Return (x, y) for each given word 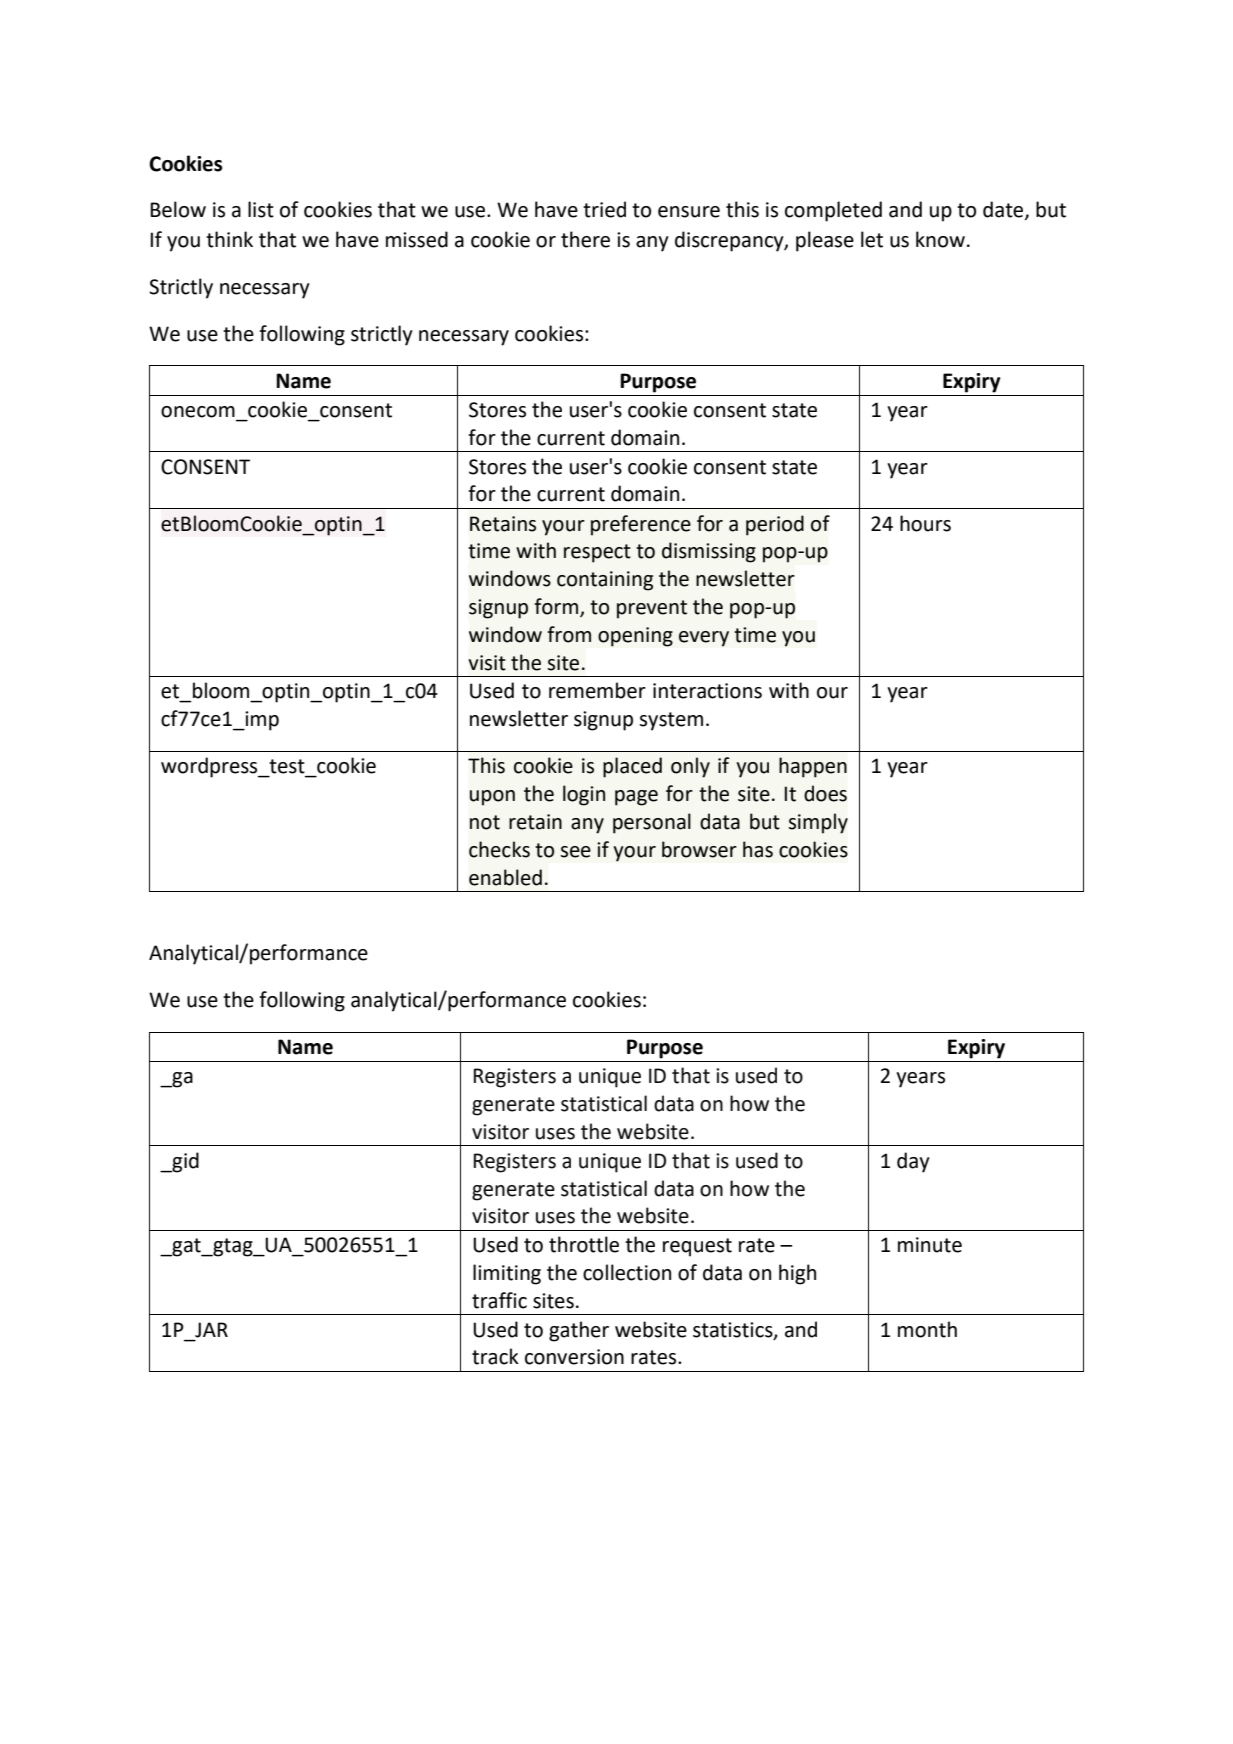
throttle (584, 1244)
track (495, 1356)
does (825, 793)
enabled (505, 877)
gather (579, 1331)
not (485, 822)
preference (641, 525)
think (229, 239)
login (584, 795)
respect (597, 553)
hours (925, 523)
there (585, 239)
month (927, 1329)
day (913, 1162)
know (940, 239)
